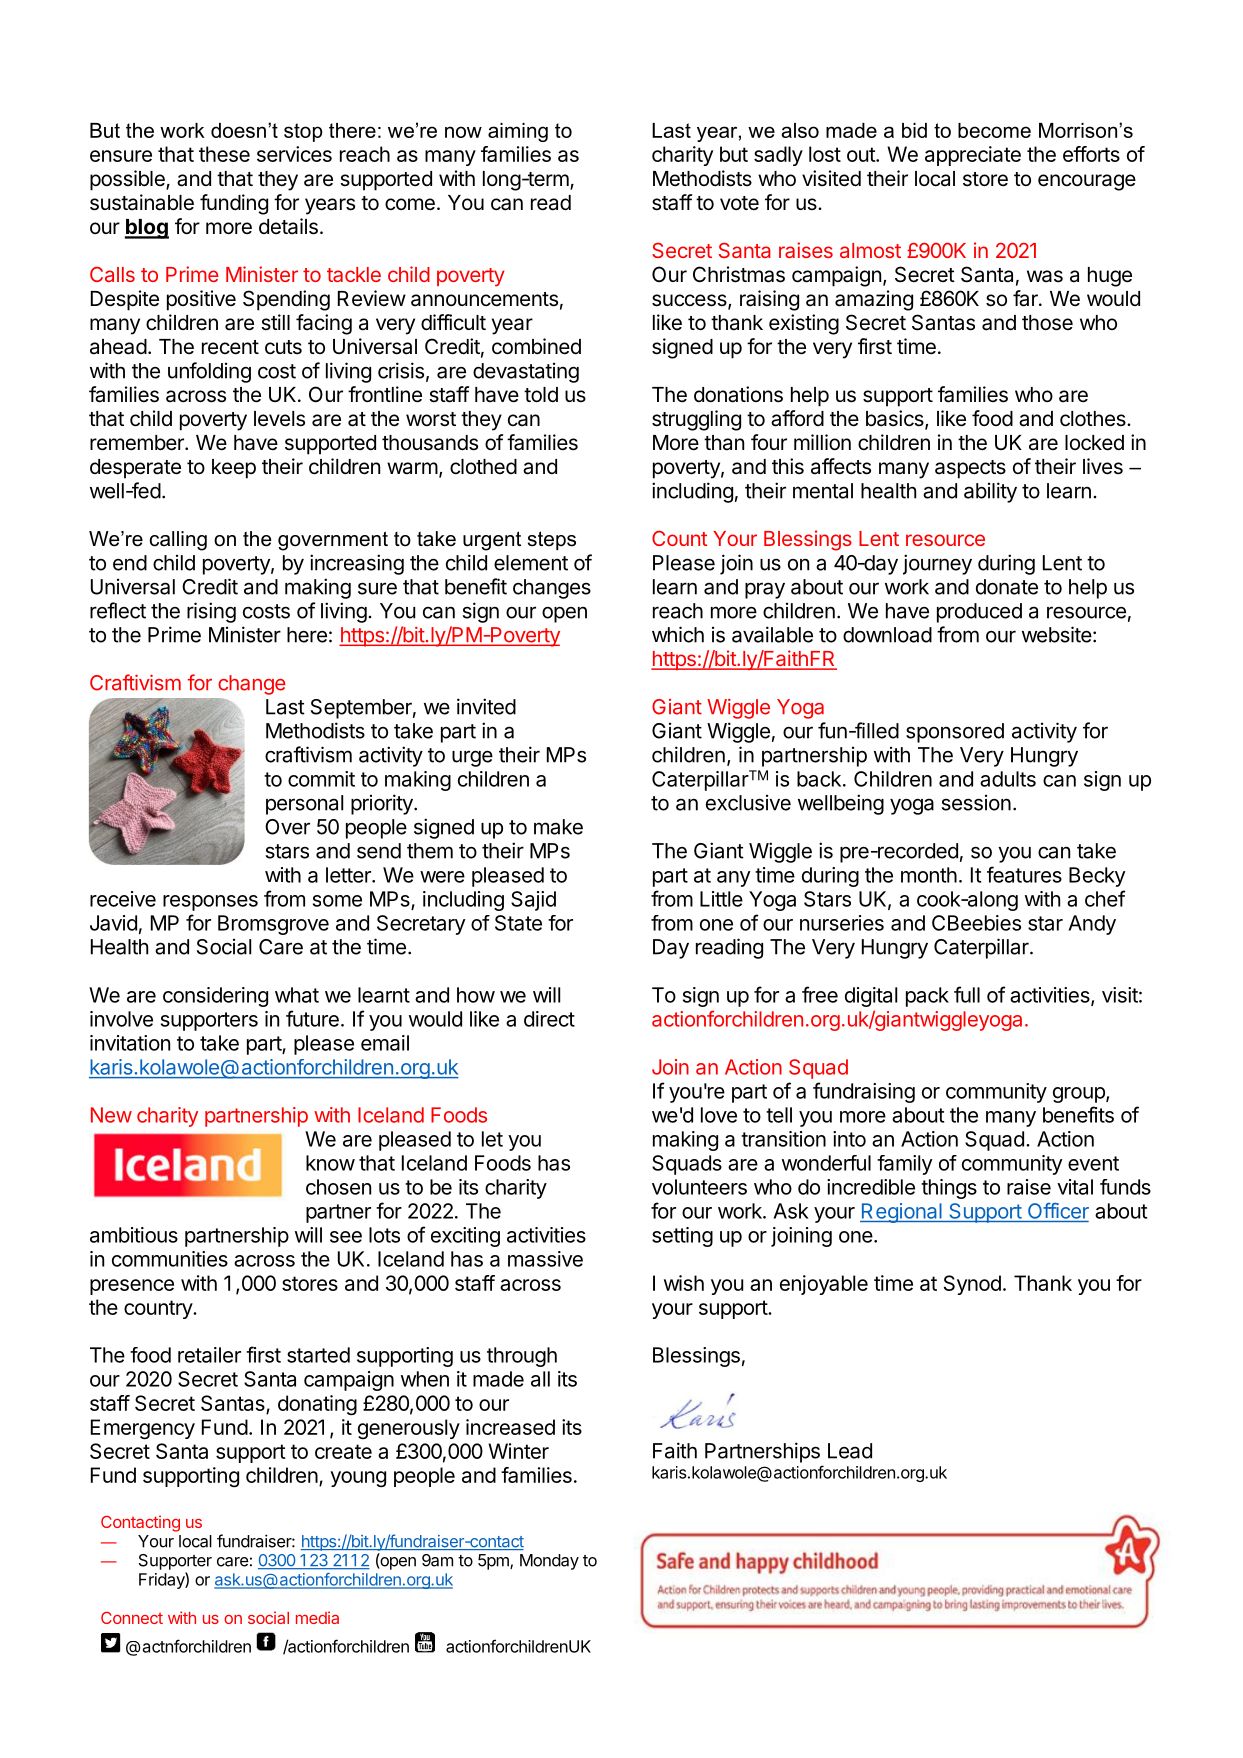  What do you see at coordinates (973, 156) in the document?
I see `appreciate` at bounding box center [973, 156].
